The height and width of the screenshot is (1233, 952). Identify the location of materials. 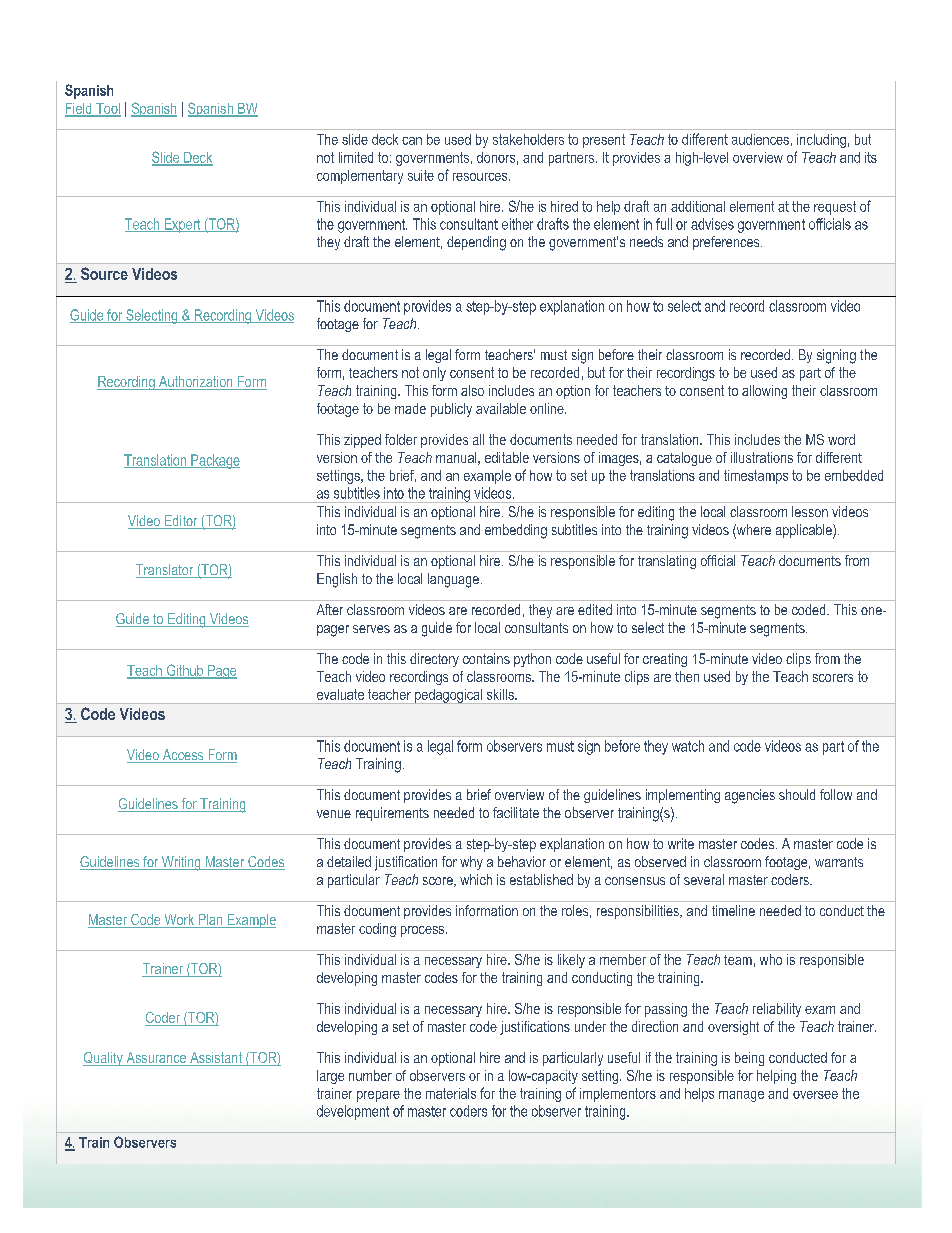
(451, 1093).
